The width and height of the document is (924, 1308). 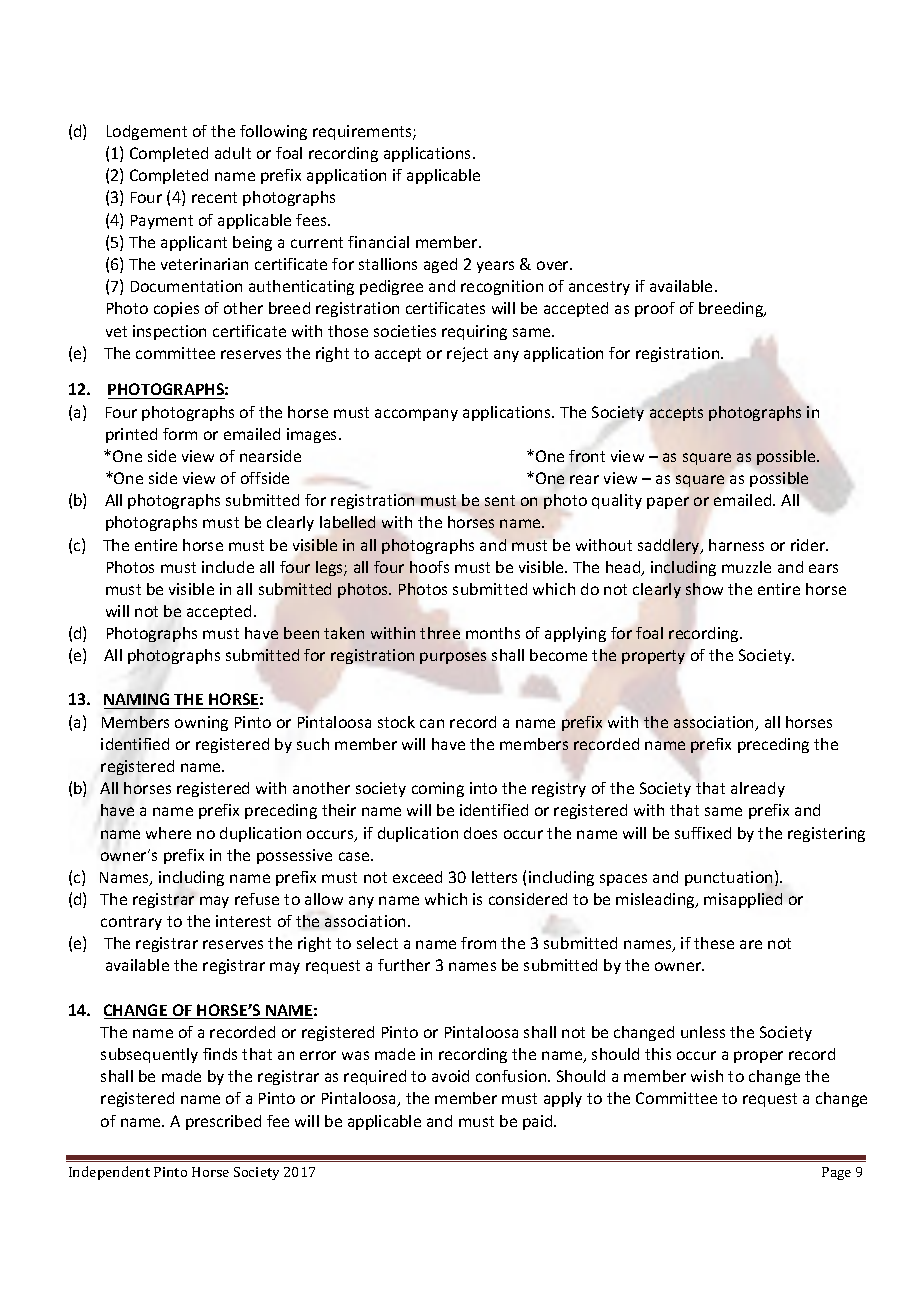 What do you see at coordinates (655, 309) in the document?
I see `proof` at bounding box center [655, 309].
